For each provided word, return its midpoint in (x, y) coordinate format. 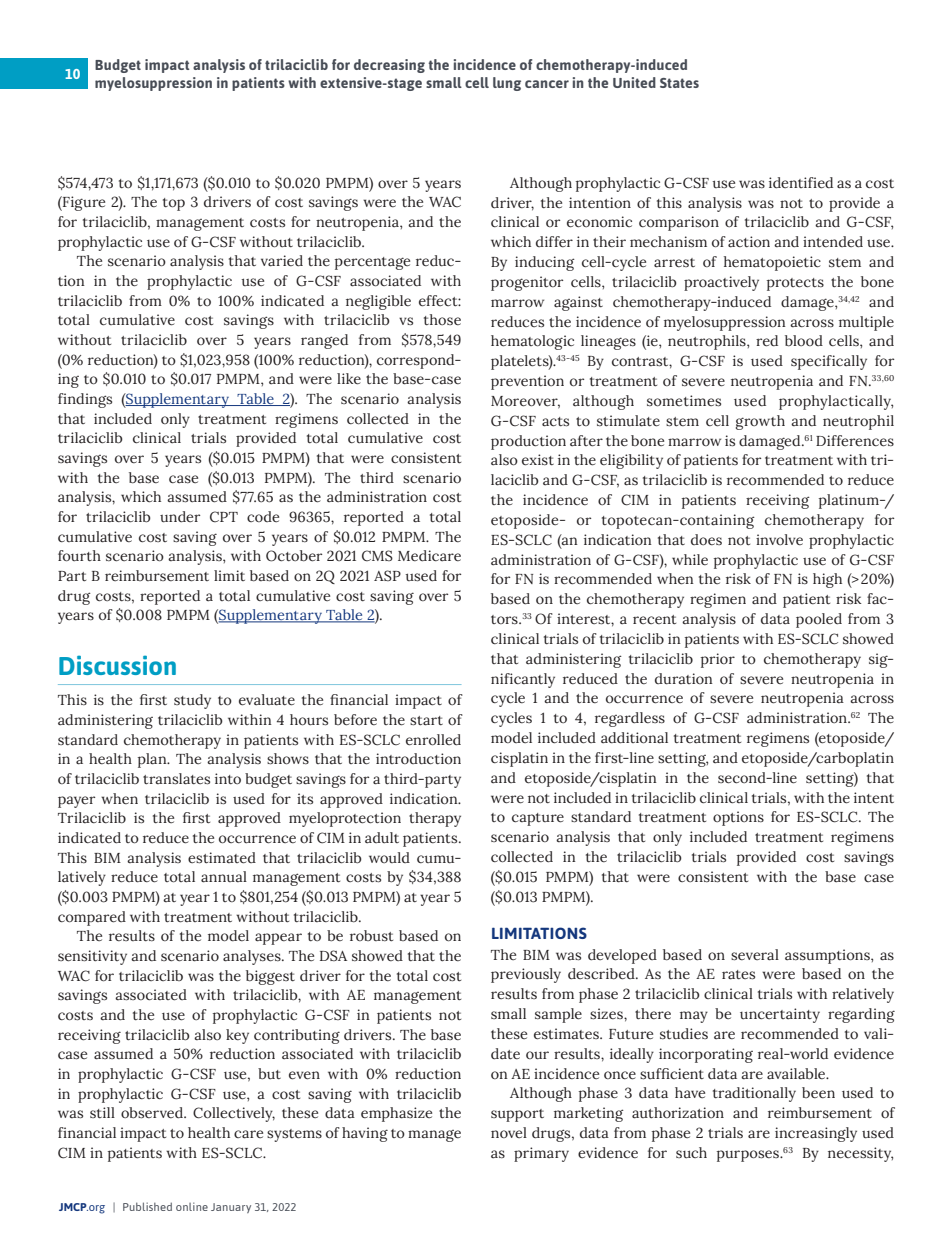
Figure (83, 203)
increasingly (816, 1134)
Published (147, 1206)
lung (507, 84)
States (679, 83)
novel (509, 1132)
